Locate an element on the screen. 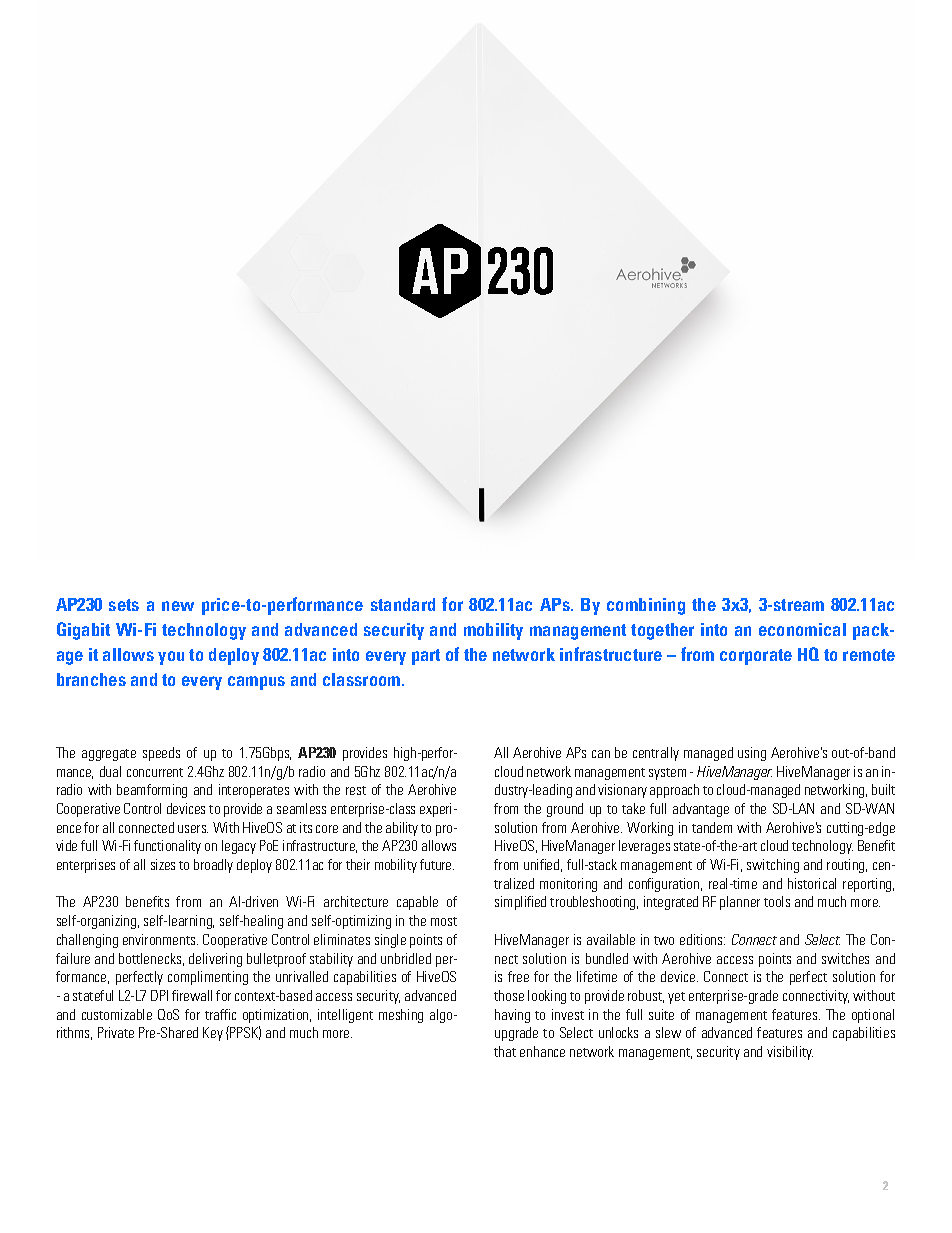  sizes is located at coordinates (163, 864).
